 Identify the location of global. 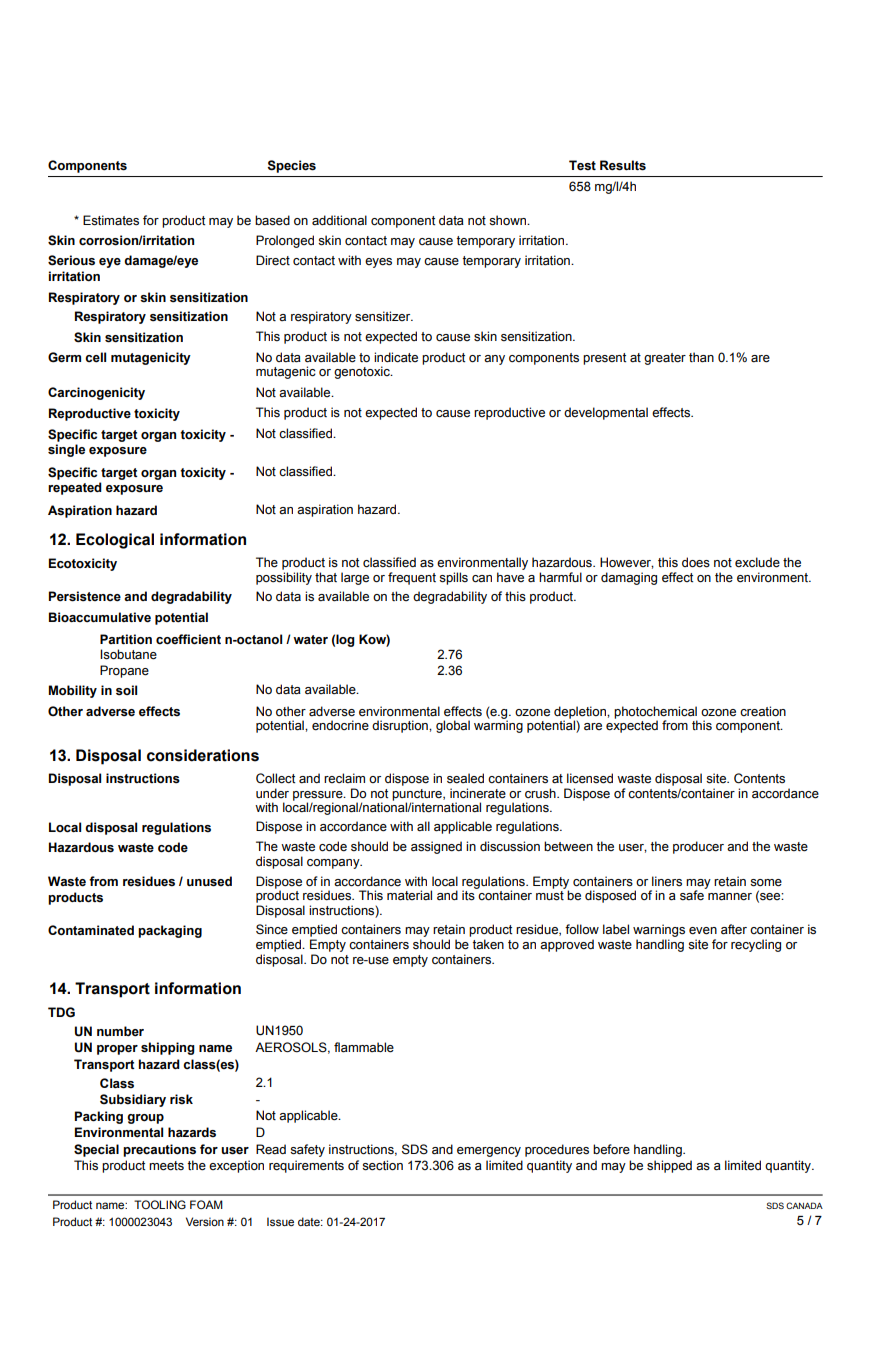
(453, 726).
